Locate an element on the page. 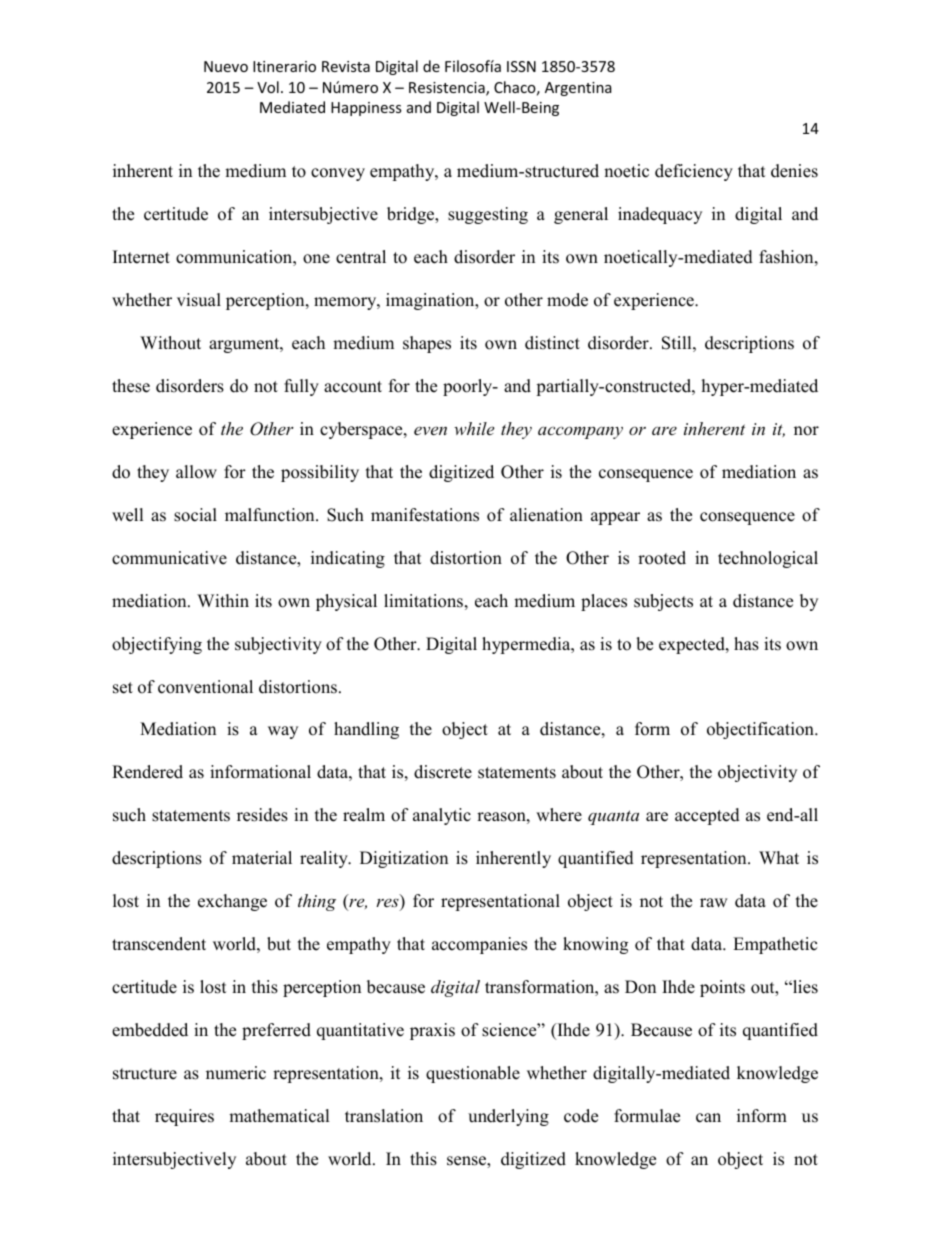 This image has width=952, height=1233. Digitization is located at coordinates (404, 859).
